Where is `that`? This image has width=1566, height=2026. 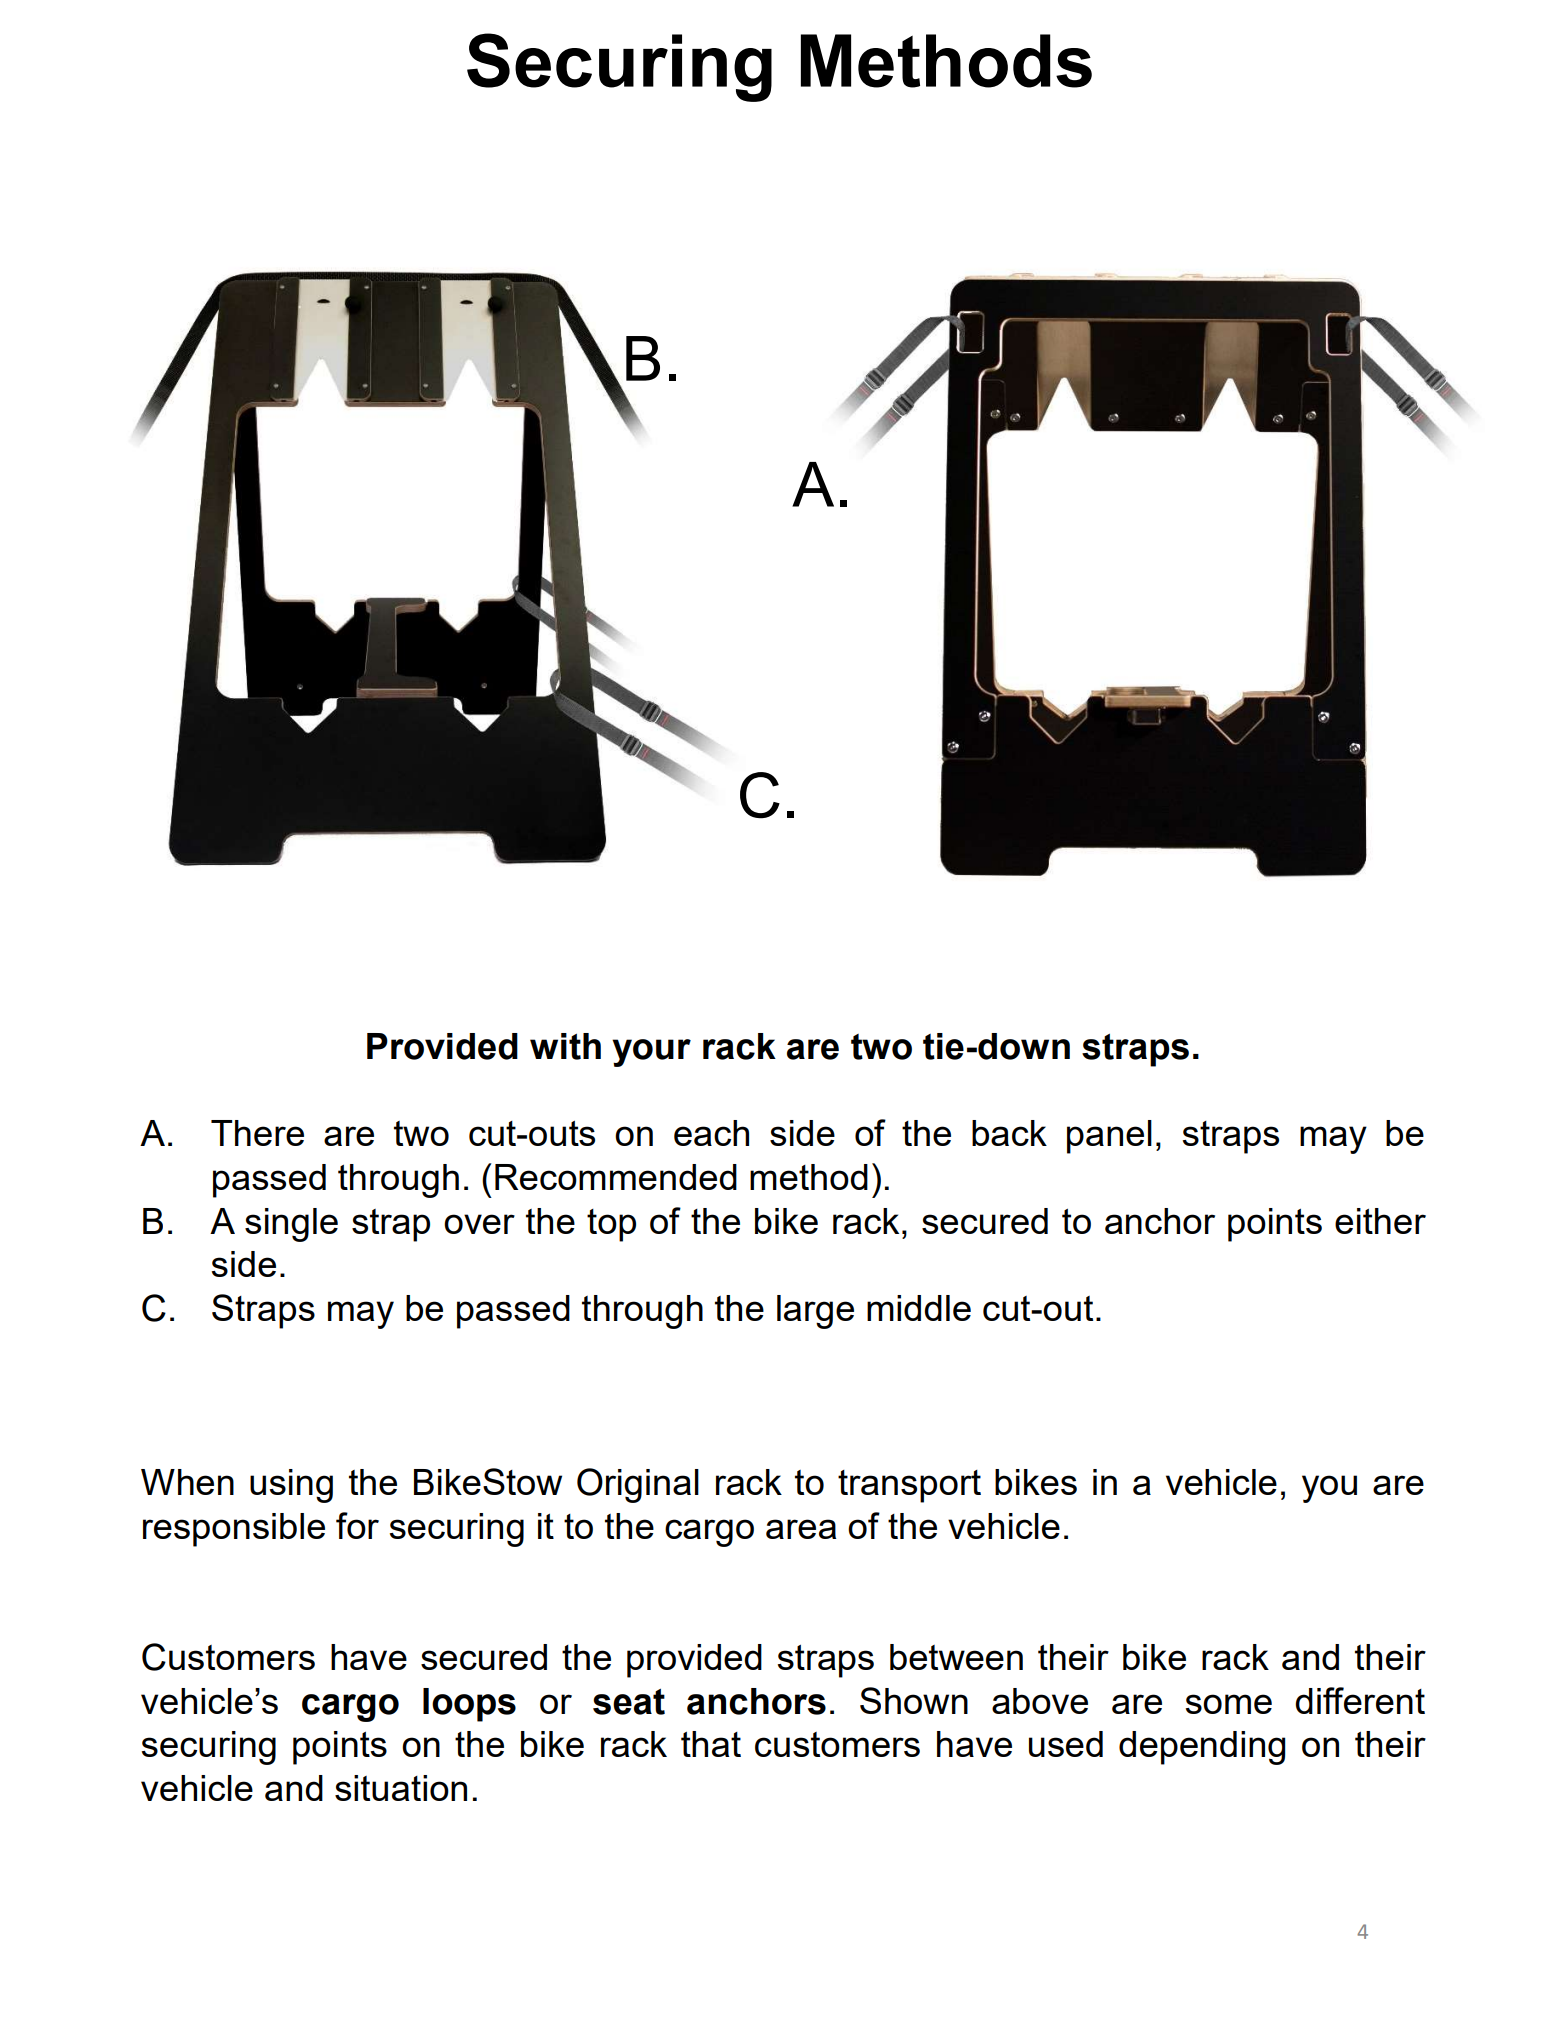
that is located at coordinates (711, 1744).
